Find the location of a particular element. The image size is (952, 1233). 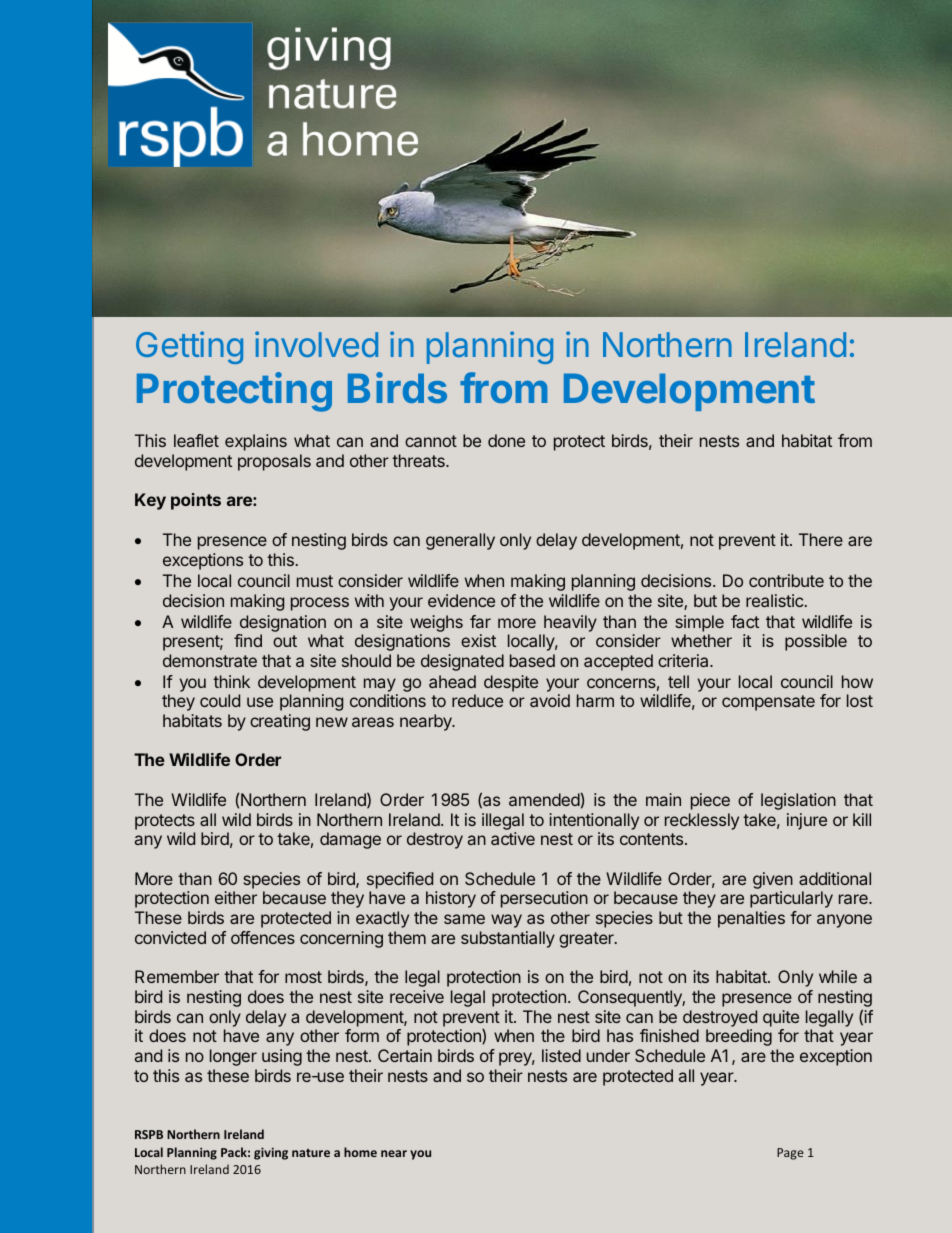

There is located at coordinates (821, 539).
